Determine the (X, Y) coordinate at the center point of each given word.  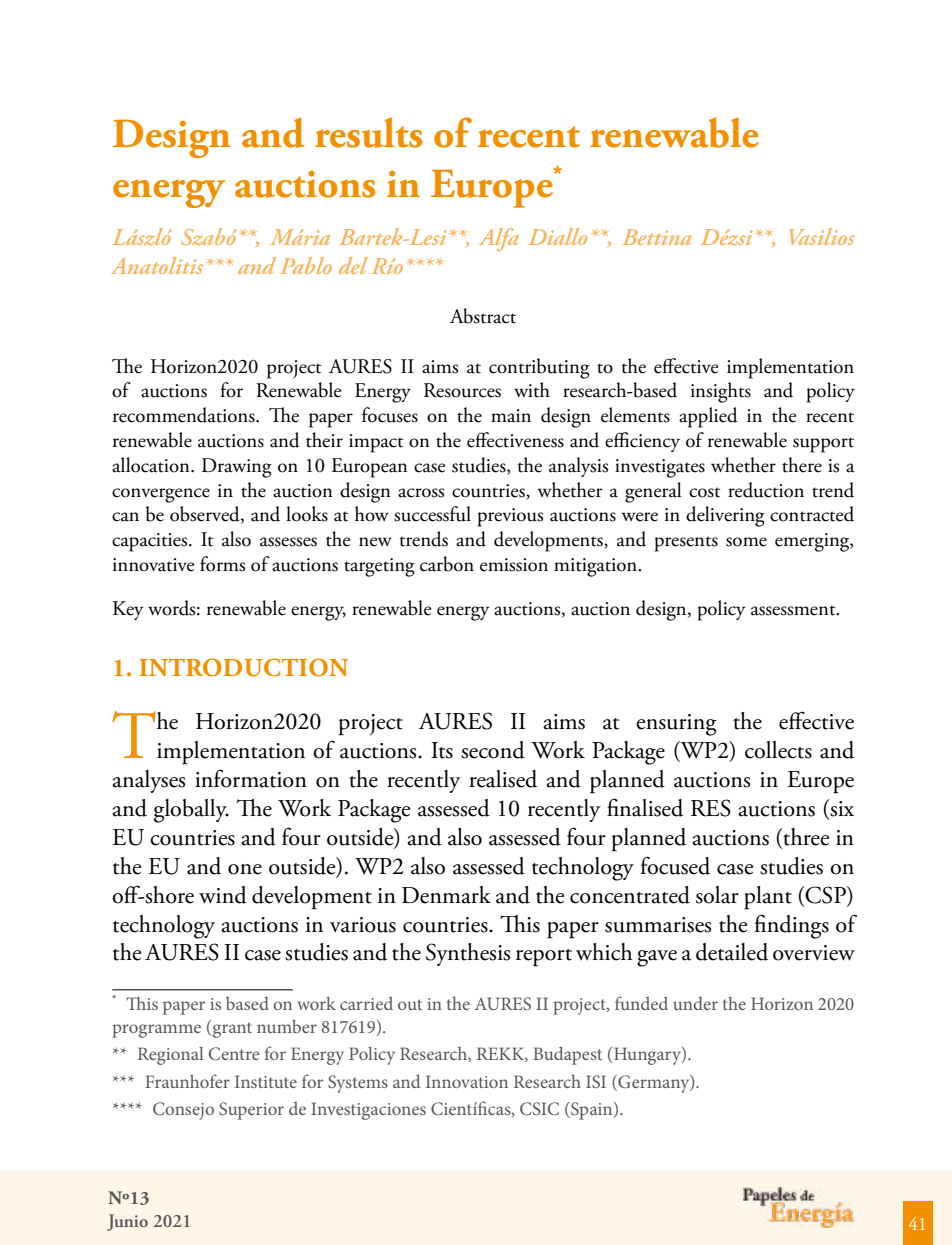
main (511, 416)
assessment (794, 610)
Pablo (306, 265)
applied (708, 417)
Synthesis (468, 954)
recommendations (185, 415)
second (493, 750)
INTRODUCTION (243, 667)
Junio (127, 1222)
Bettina (657, 237)
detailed (732, 952)
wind (223, 895)
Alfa (499, 239)
